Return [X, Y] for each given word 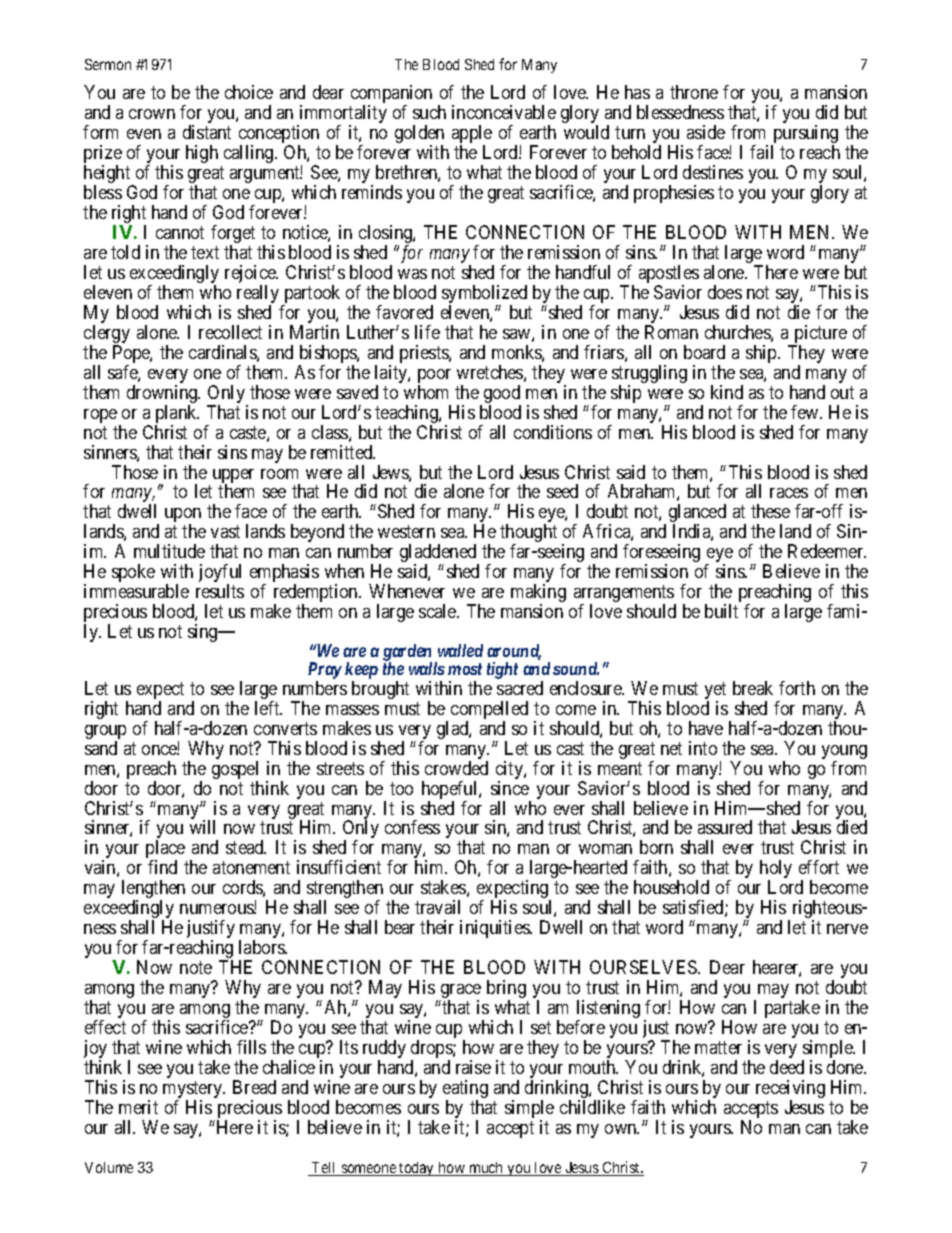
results [220, 591]
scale [438, 611]
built [721, 611]
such [429, 112]
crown [152, 114]
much [486, 1169]
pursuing [804, 135]
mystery [194, 1091]
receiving [790, 1090]
